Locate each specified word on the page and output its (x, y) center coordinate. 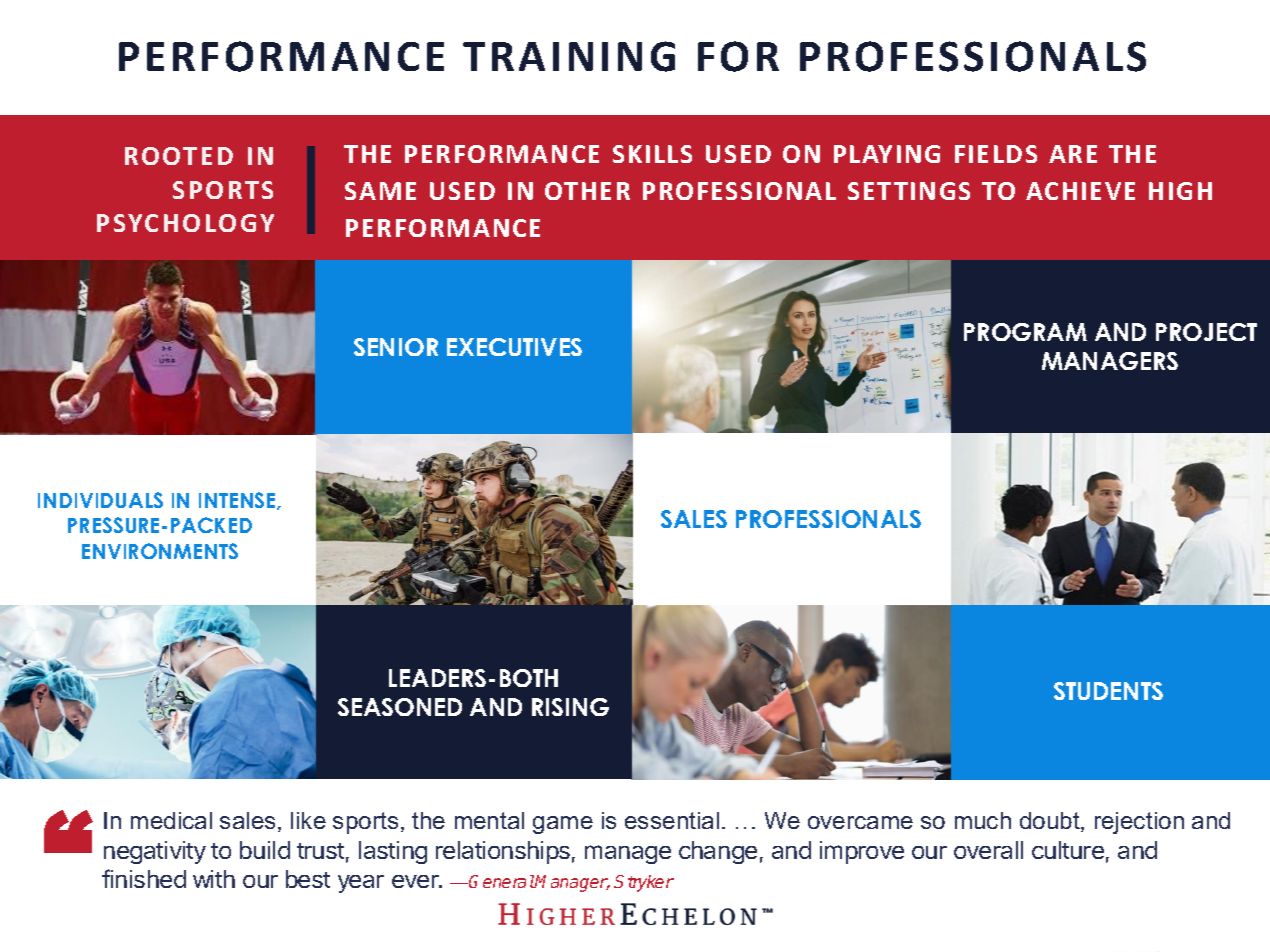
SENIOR (396, 347)
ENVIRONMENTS (160, 551)
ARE (1073, 154)
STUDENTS (1108, 691)
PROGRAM (1025, 332)
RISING (570, 707)
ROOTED (179, 156)
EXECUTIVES (514, 347)
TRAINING (569, 56)
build (265, 850)
